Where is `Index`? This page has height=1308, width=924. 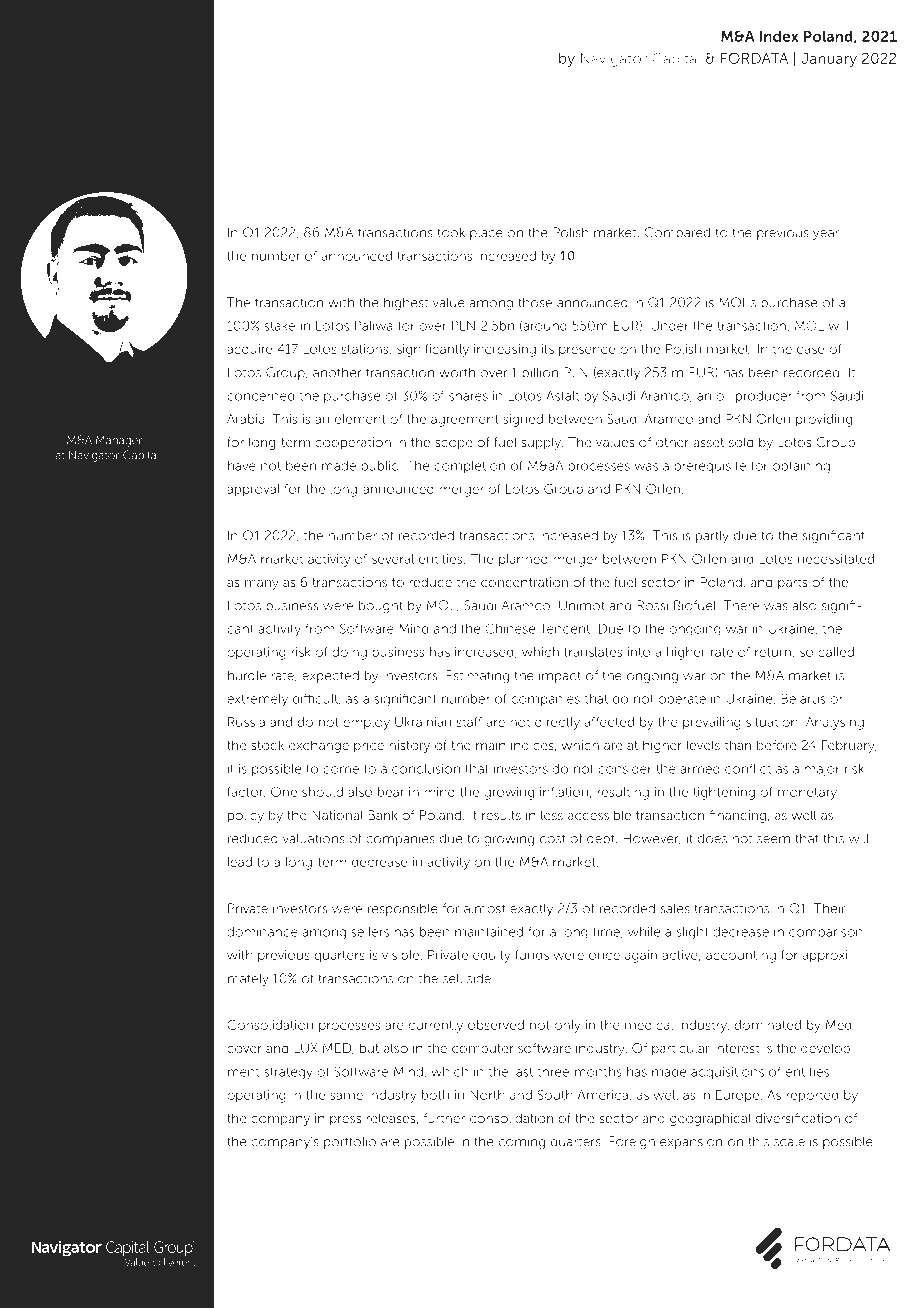 Index is located at coordinates (779, 36).
